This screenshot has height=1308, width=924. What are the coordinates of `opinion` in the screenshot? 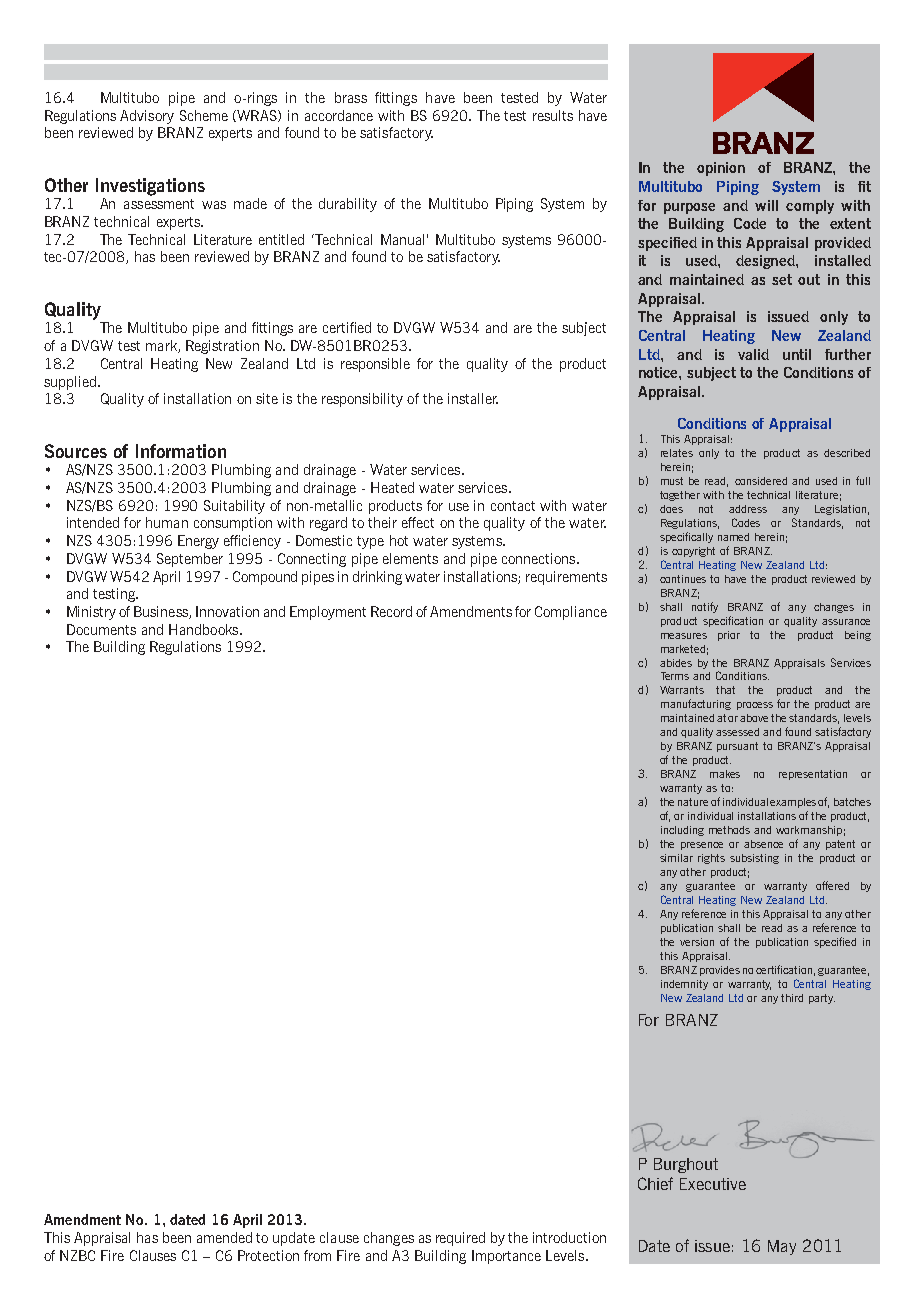 It's located at (721, 169).
